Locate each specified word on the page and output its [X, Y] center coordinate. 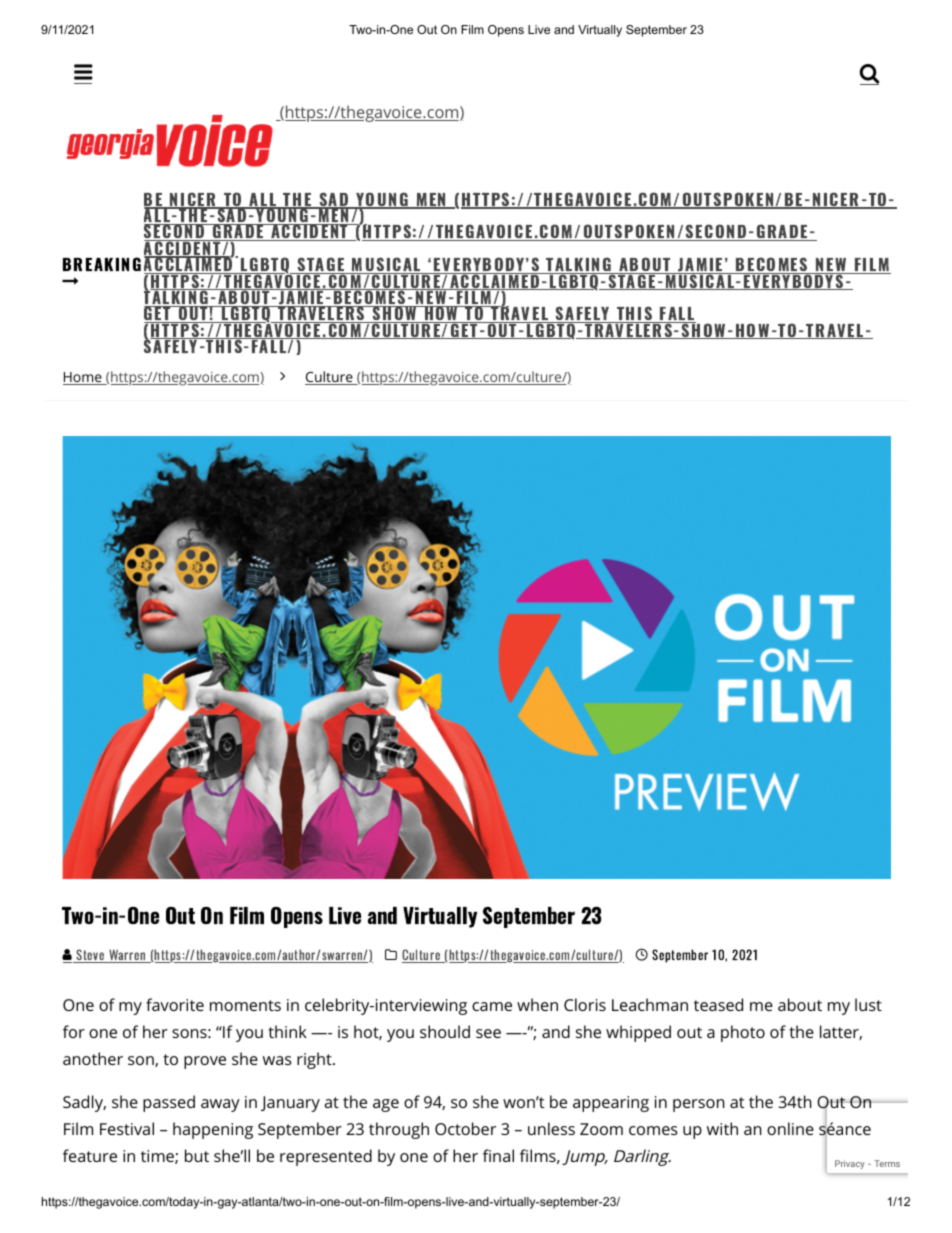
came [492, 1006]
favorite [175, 1004]
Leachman [650, 1004]
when [537, 1004]
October [465, 1128]
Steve [91, 956]
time [158, 1157]
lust [868, 1004]
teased [718, 1004]
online [790, 1128]
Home [83, 378]
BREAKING [102, 264]
